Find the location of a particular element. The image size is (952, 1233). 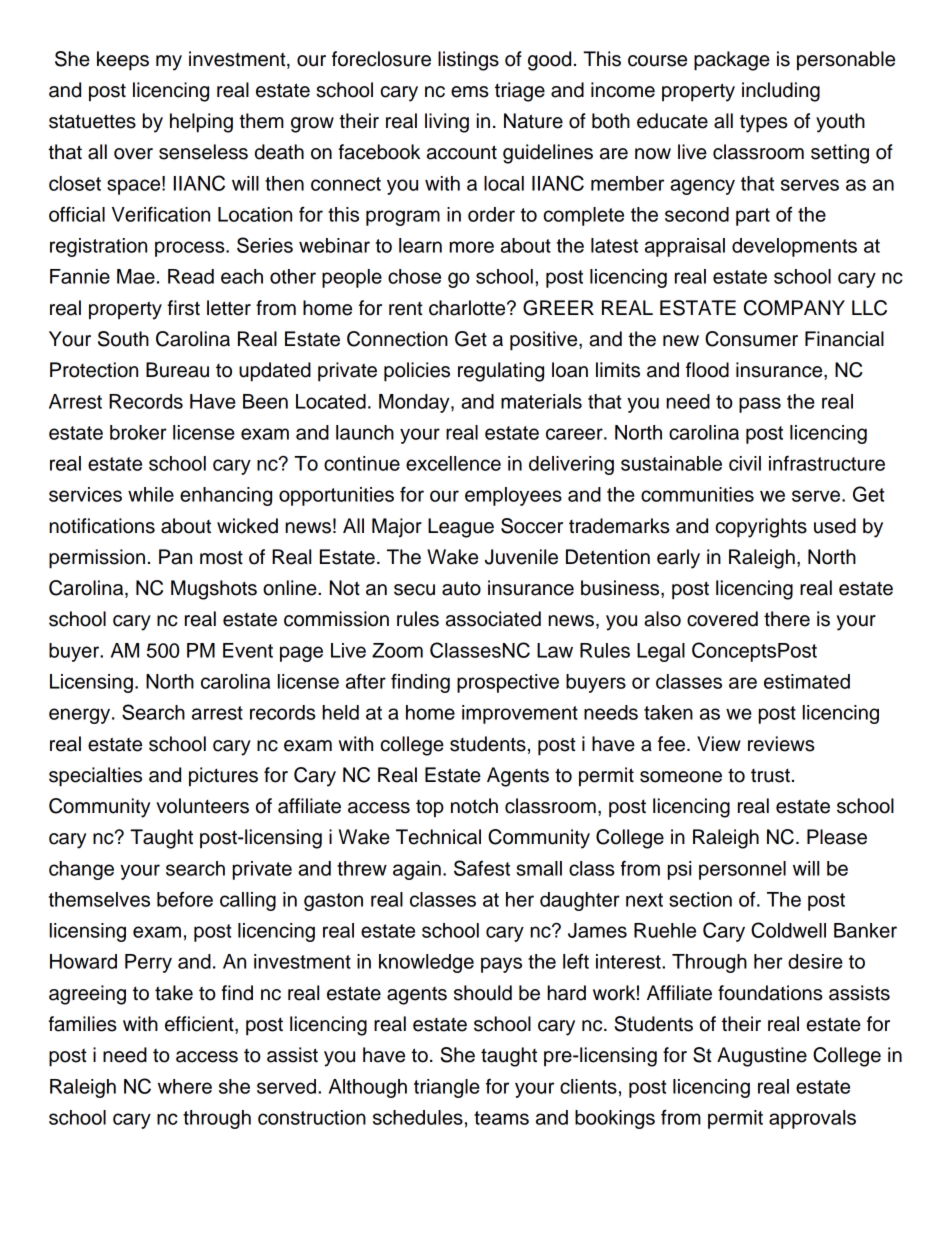

pictures is located at coordinates (223, 777).
